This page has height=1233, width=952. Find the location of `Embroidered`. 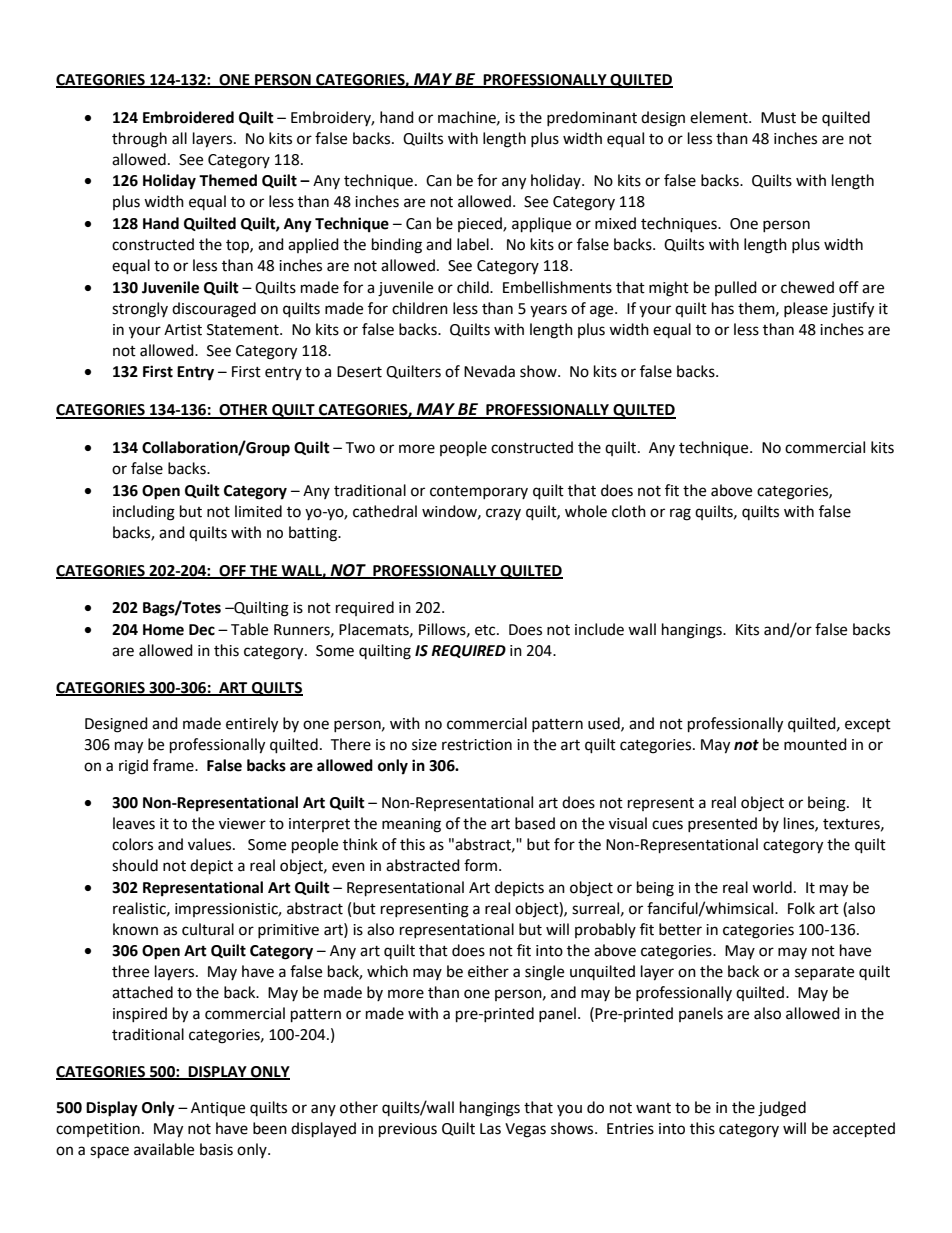

Embroidered is located at coordinates (188, 117).
